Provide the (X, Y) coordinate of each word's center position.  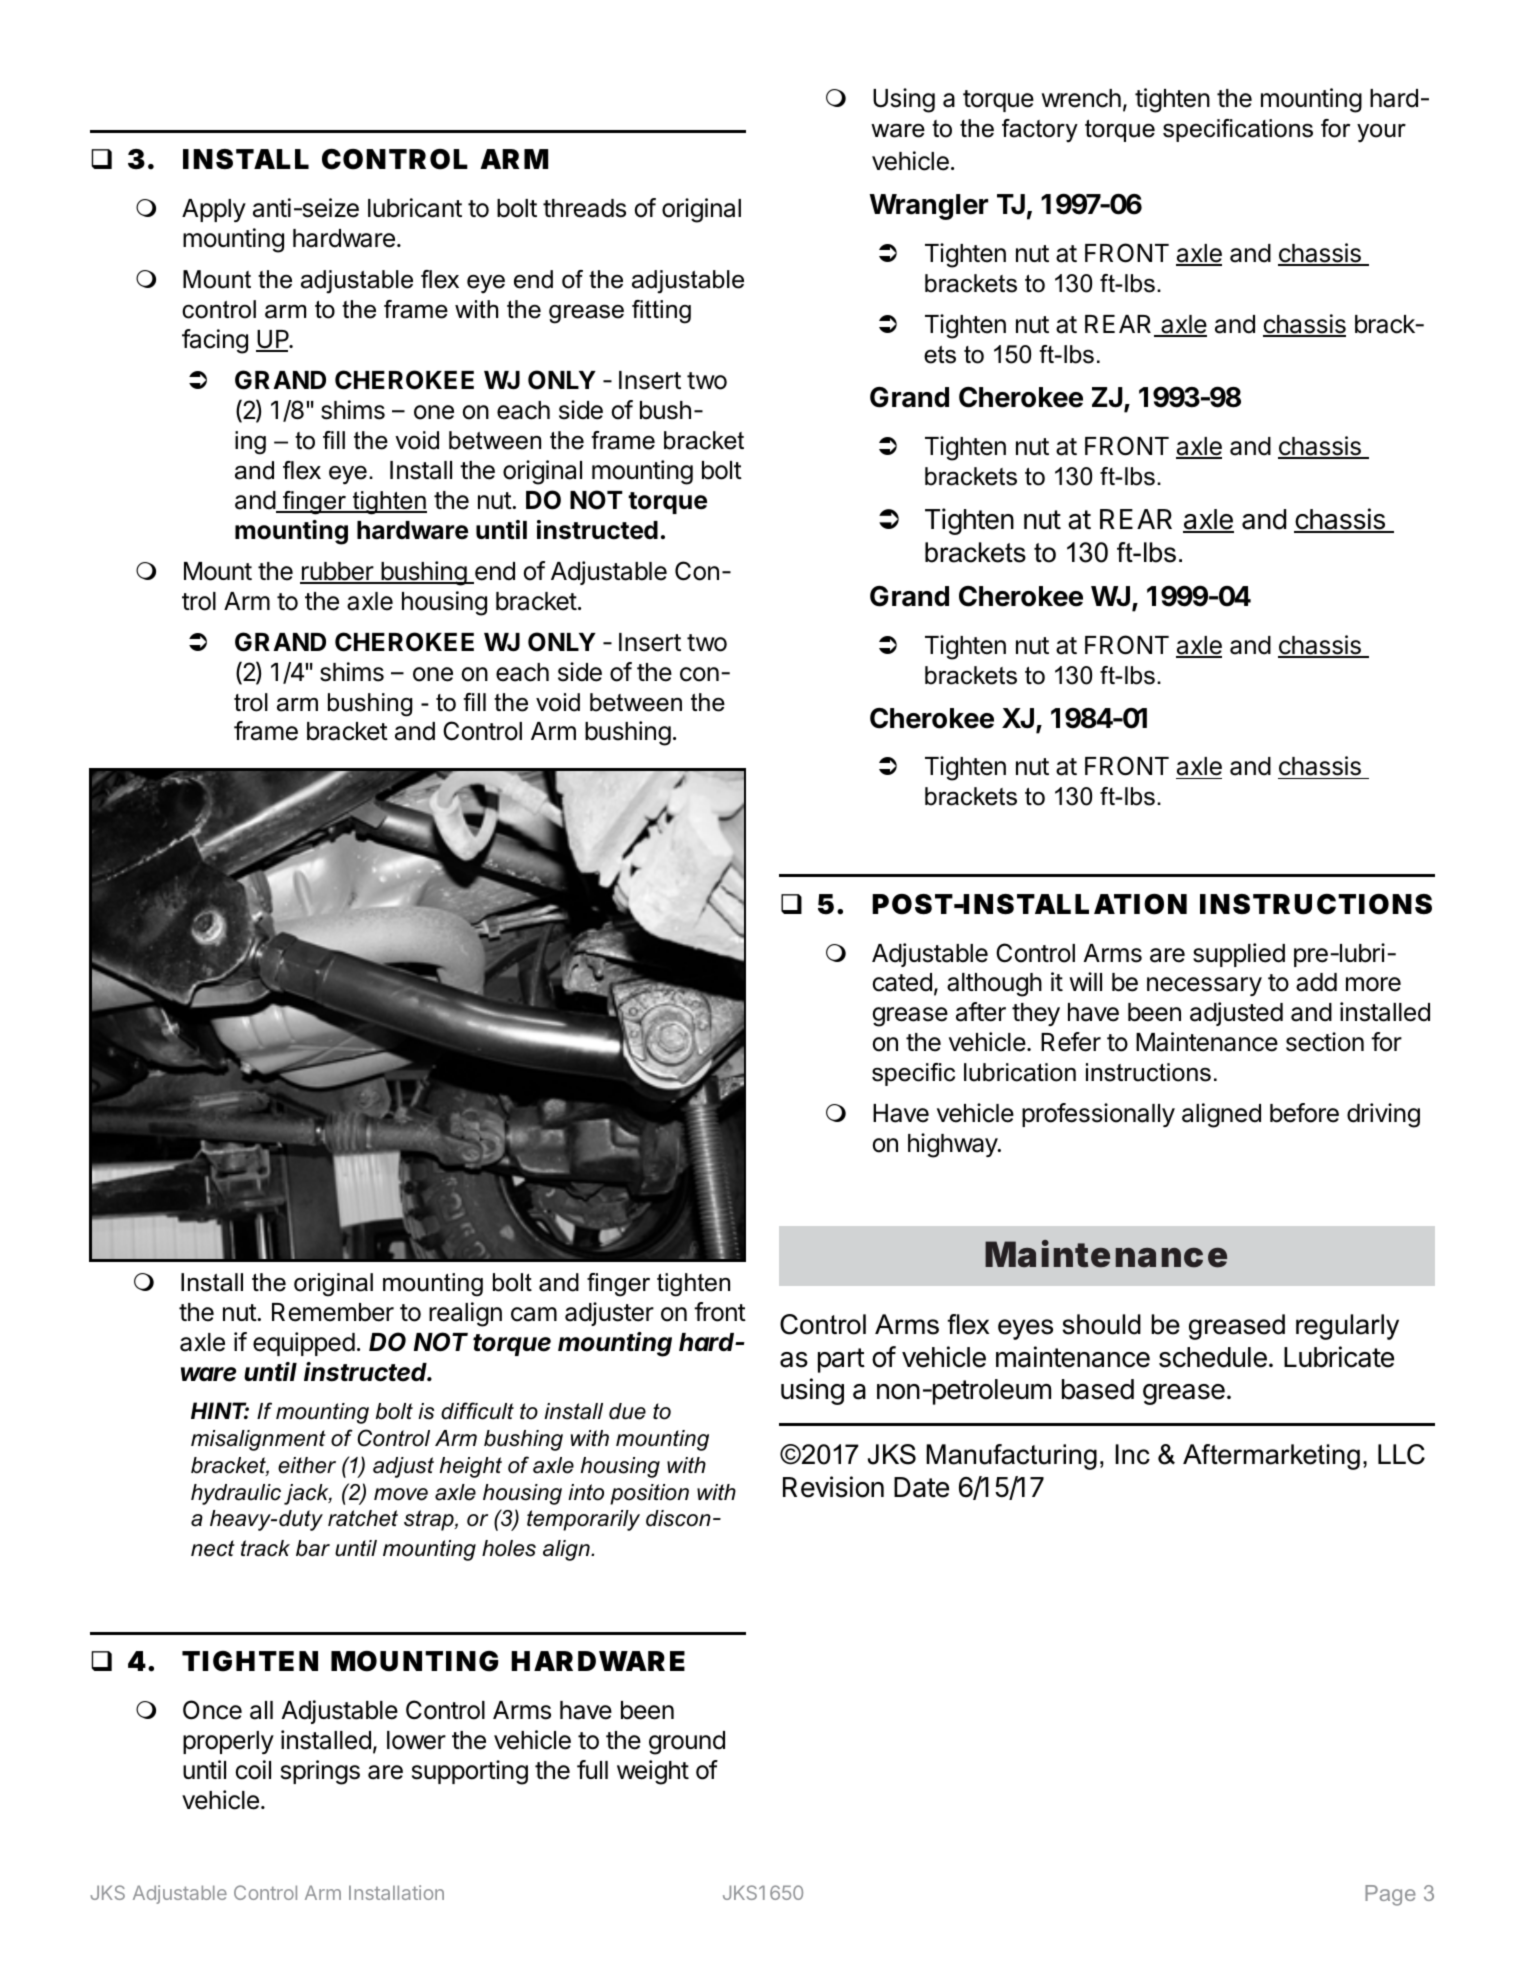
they (1036, 1014)
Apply (214, 210)
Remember (333, 1312)
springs (320, 1772)
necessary (1204, 986)
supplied (1239, 955)
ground (687, 1743)
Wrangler (928, 207)
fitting (661, 312)
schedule (1213, 1357)
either (307, 1465)
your (1381, 133)
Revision (833, 1487)
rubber (337, 572)
